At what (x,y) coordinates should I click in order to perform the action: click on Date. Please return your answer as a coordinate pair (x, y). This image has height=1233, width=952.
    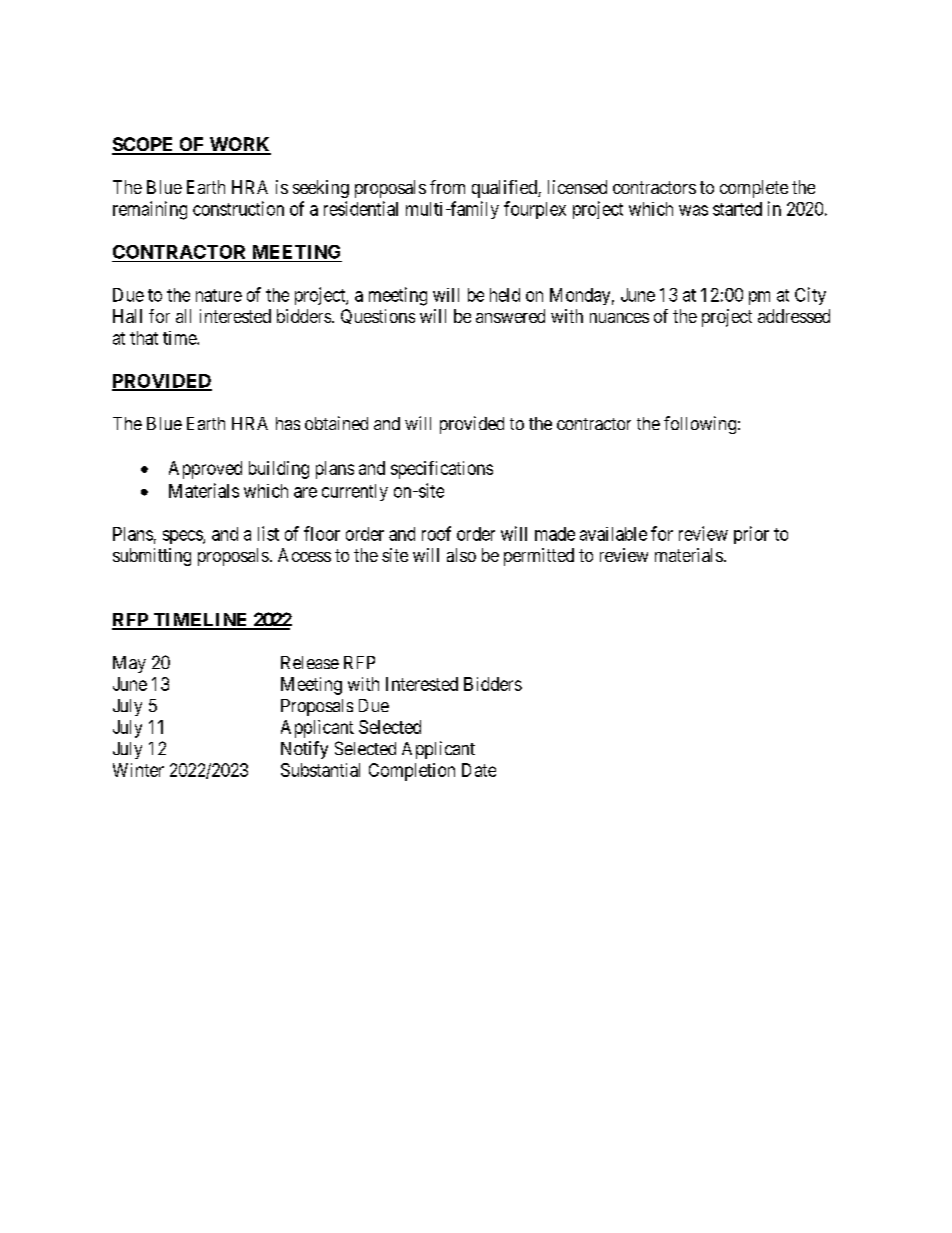
    Looking at the image, I should click on (479, 770).
